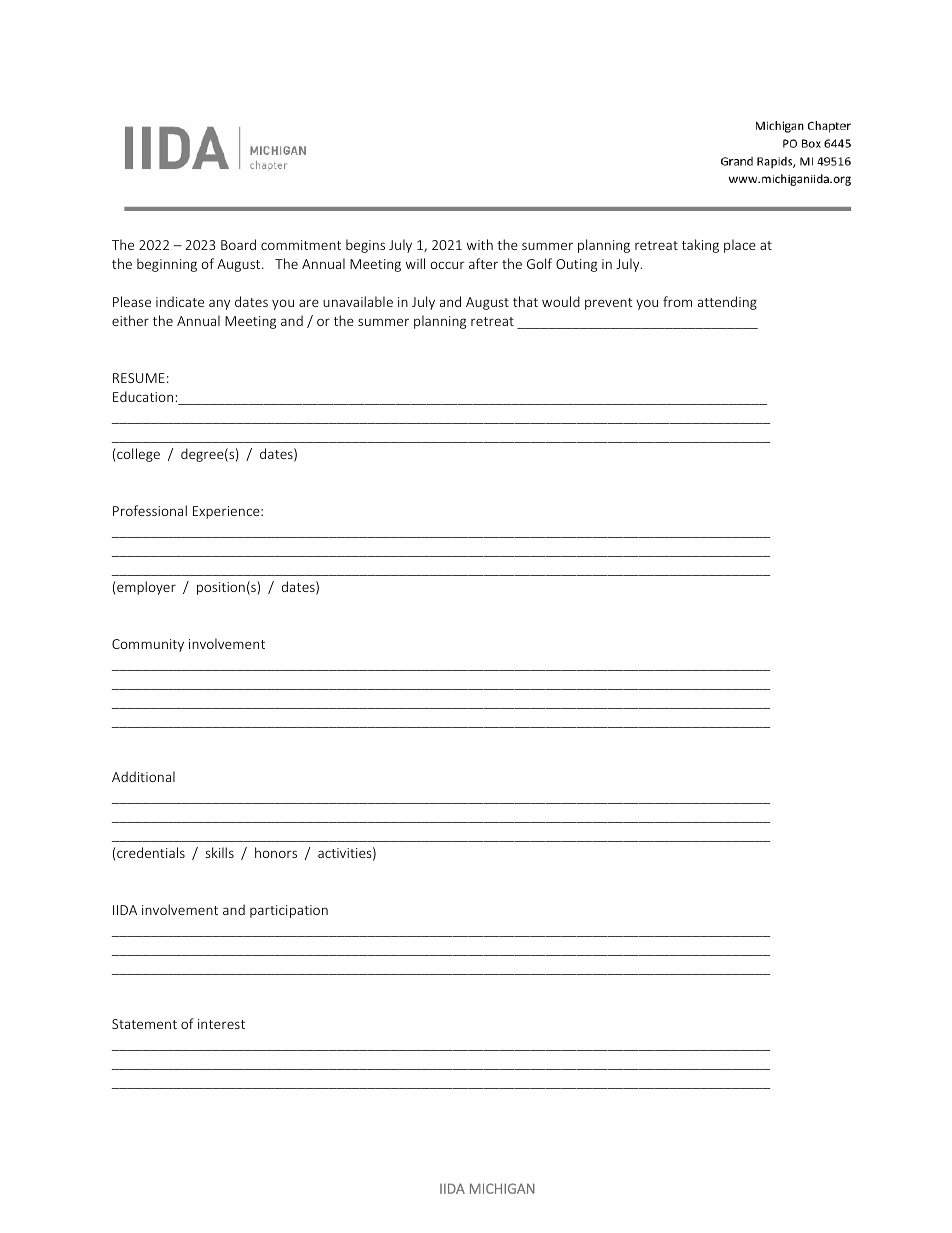 Image resolution: width=952 pixels, height=1233 pixels. Describe the element at coordinates (276, 852) in the screenshot. I see `honors` at that location.
